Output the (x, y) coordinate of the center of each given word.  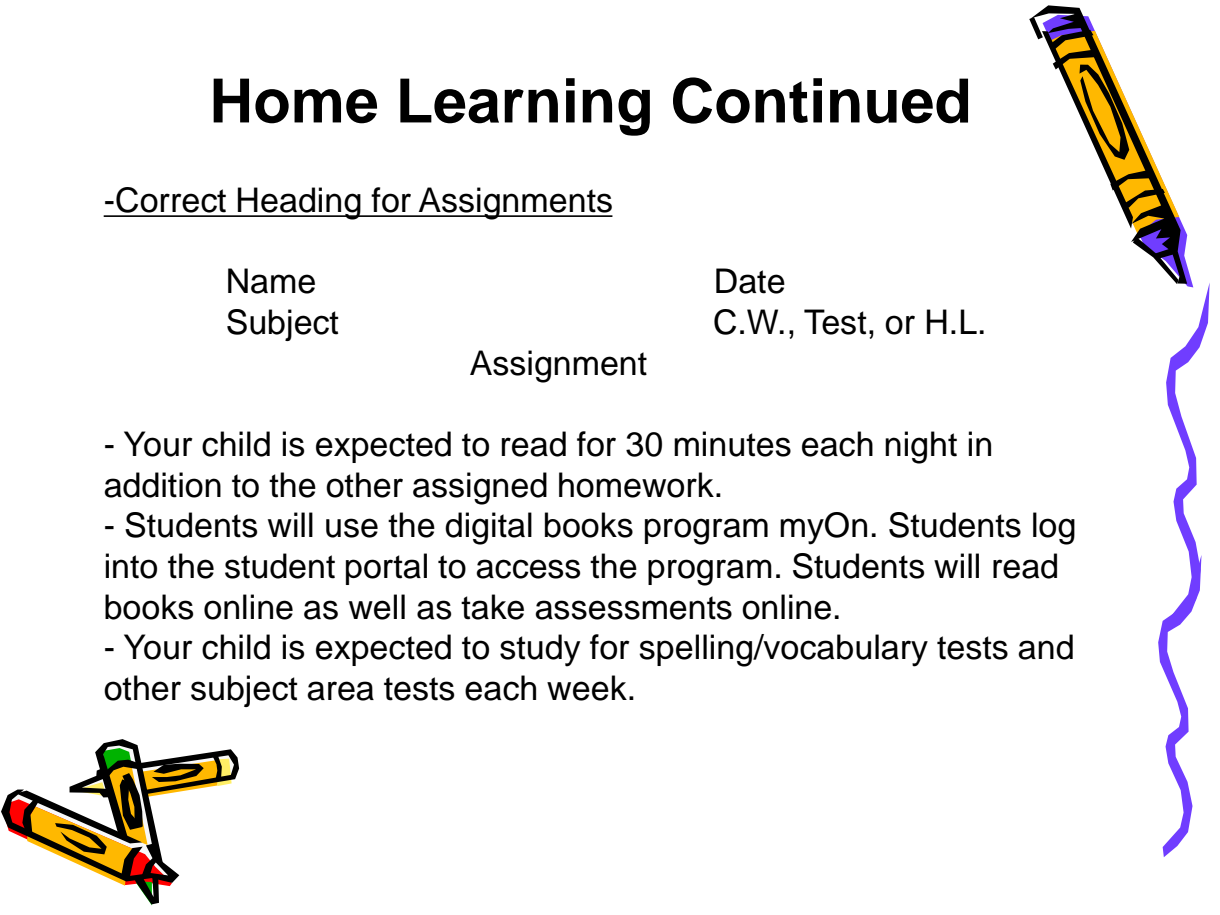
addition (162, 485)
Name (271, 281)
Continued (820, 100)
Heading (299, 203)
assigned (480, 488)
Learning (525, 107)
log (1054, 528)
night (921, 447)
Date (750, 281)
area (340, 691)
